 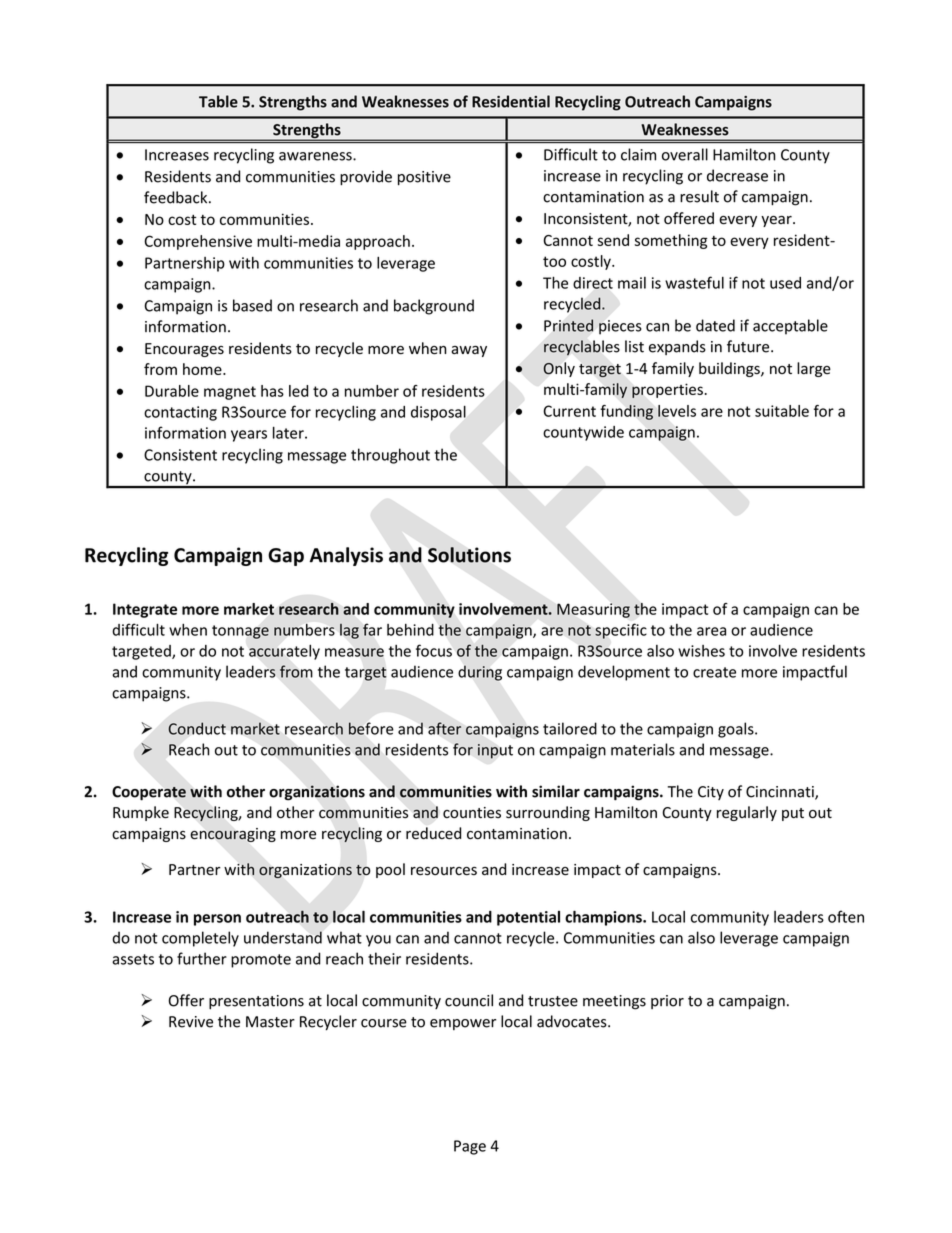 I want to click on decrease, so click(x=737, y=175).
